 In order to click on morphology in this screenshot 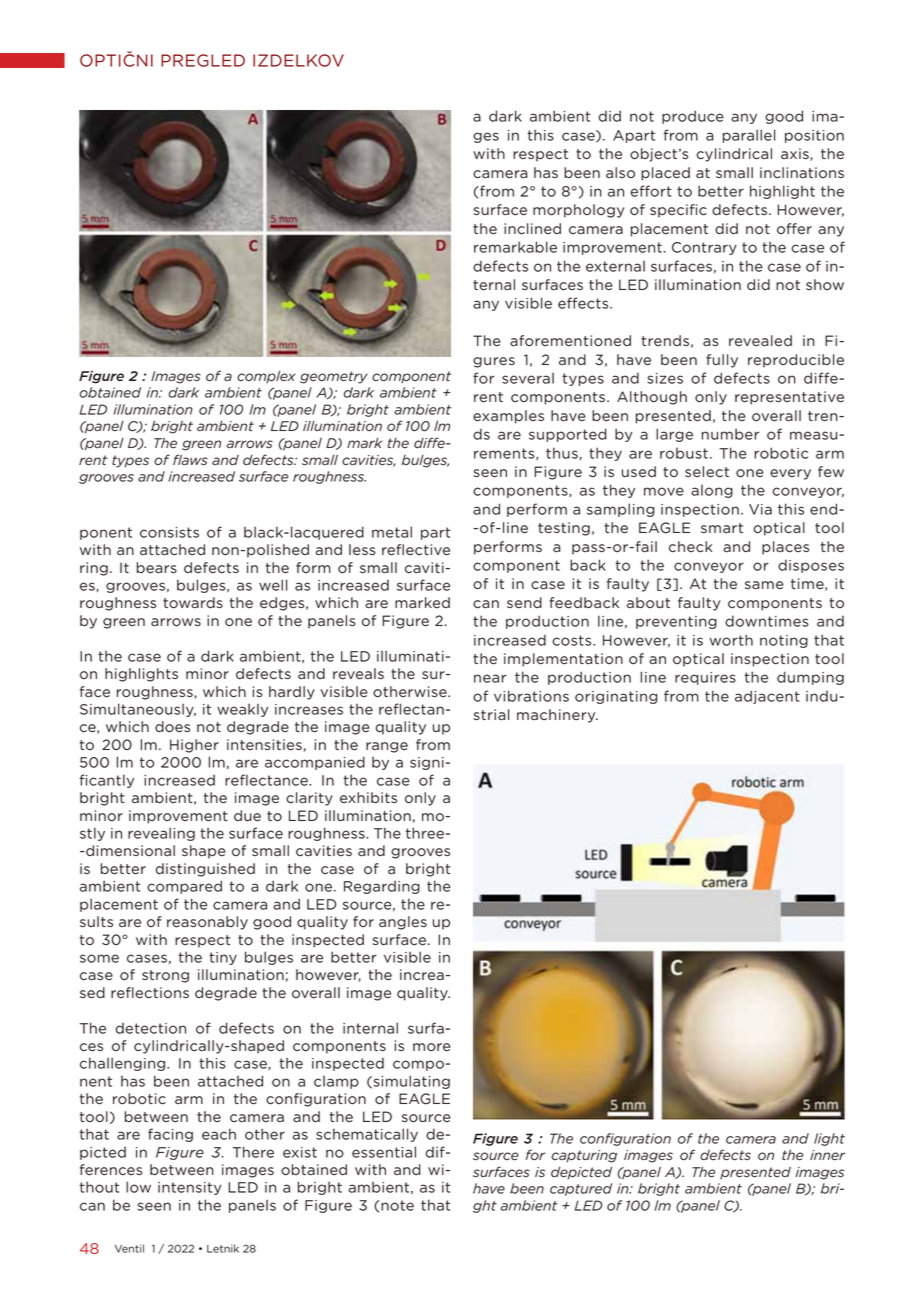, I will do `click(579, 211)`.
